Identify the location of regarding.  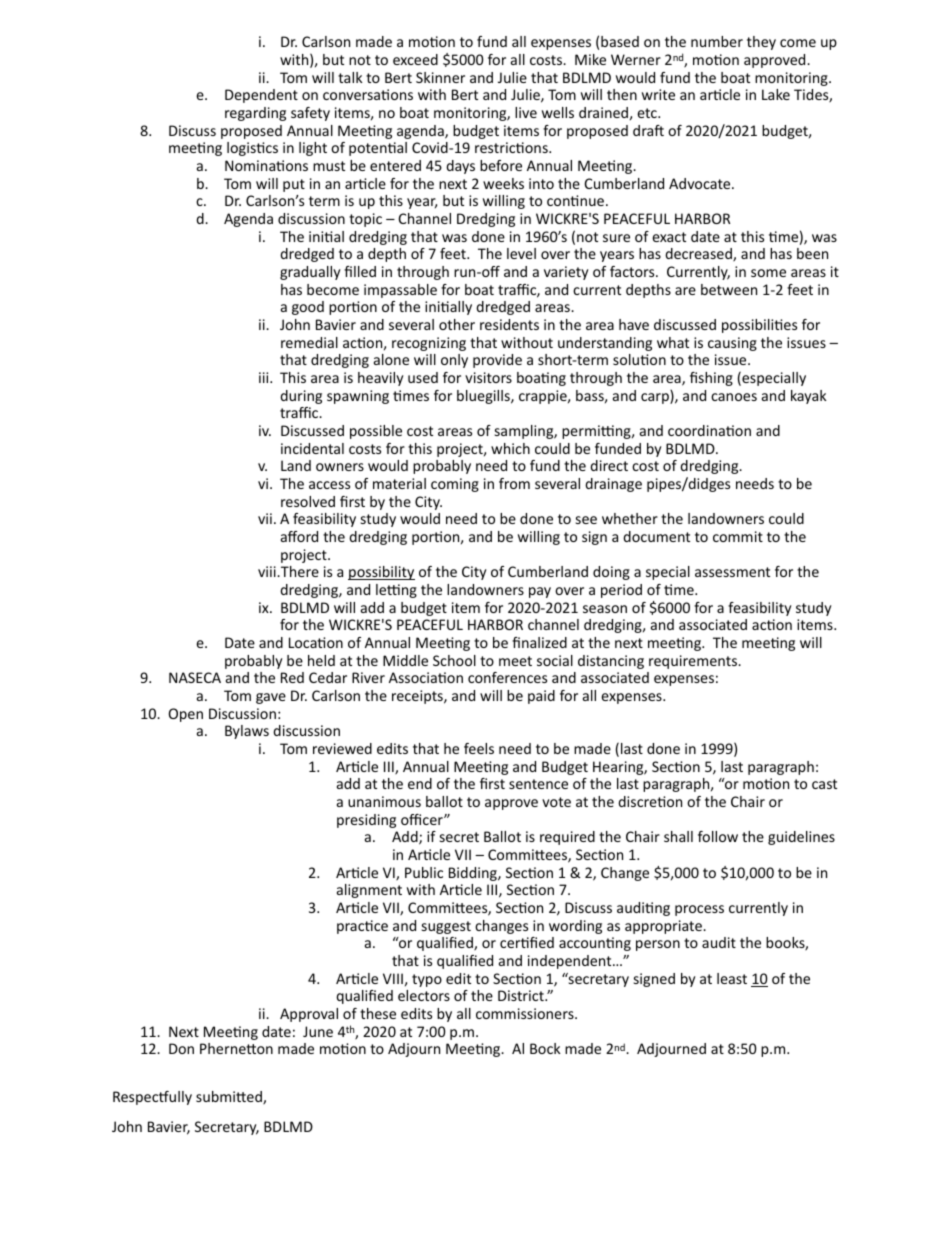
(255, 114).
